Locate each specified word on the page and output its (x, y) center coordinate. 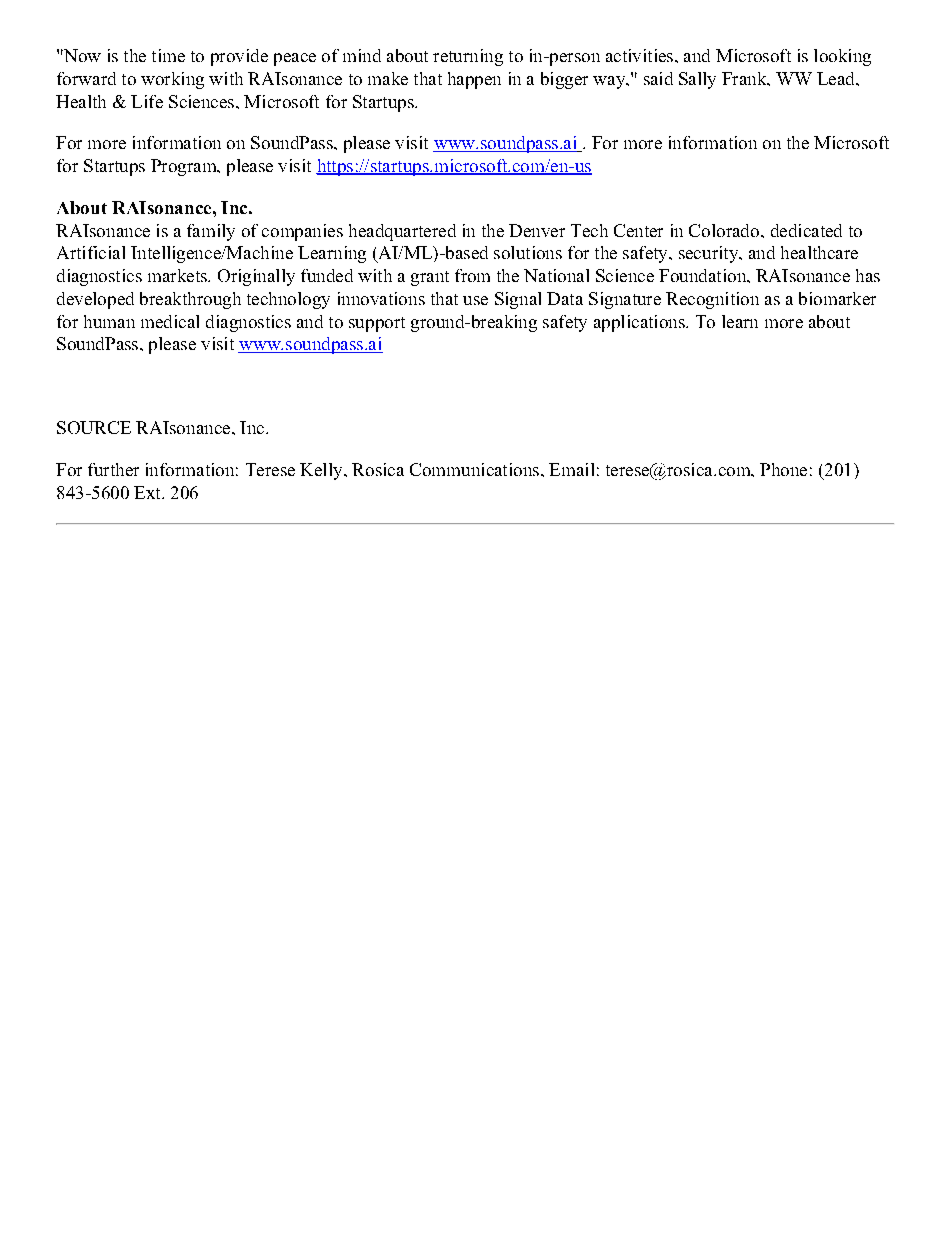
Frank (745, 78)
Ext (148, 492)
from (472, 275)
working (172, 80)
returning (468, 57)
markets (178, 275)
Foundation (704, 275)
